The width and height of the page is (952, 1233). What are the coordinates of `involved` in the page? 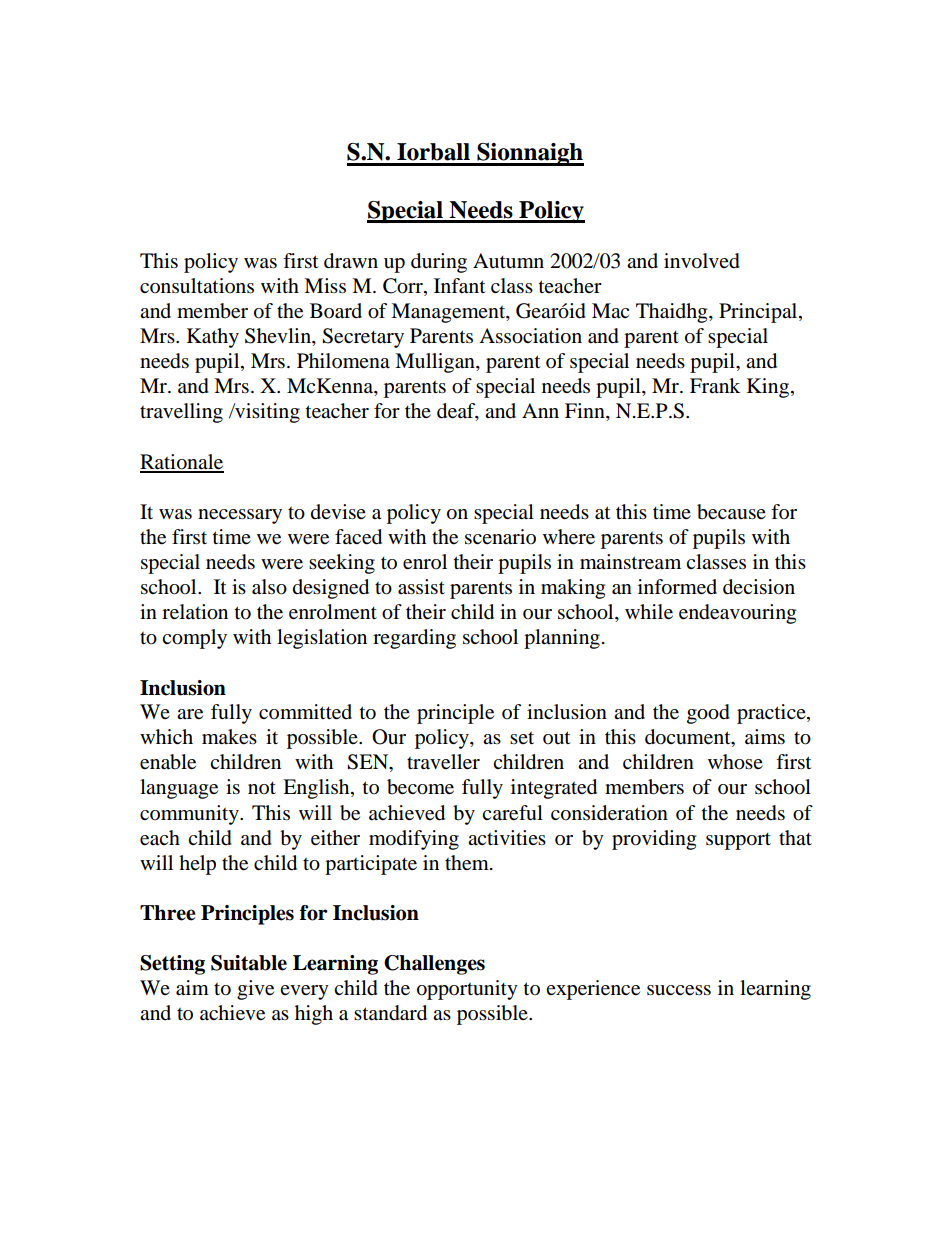 It's located at (702, 261).
